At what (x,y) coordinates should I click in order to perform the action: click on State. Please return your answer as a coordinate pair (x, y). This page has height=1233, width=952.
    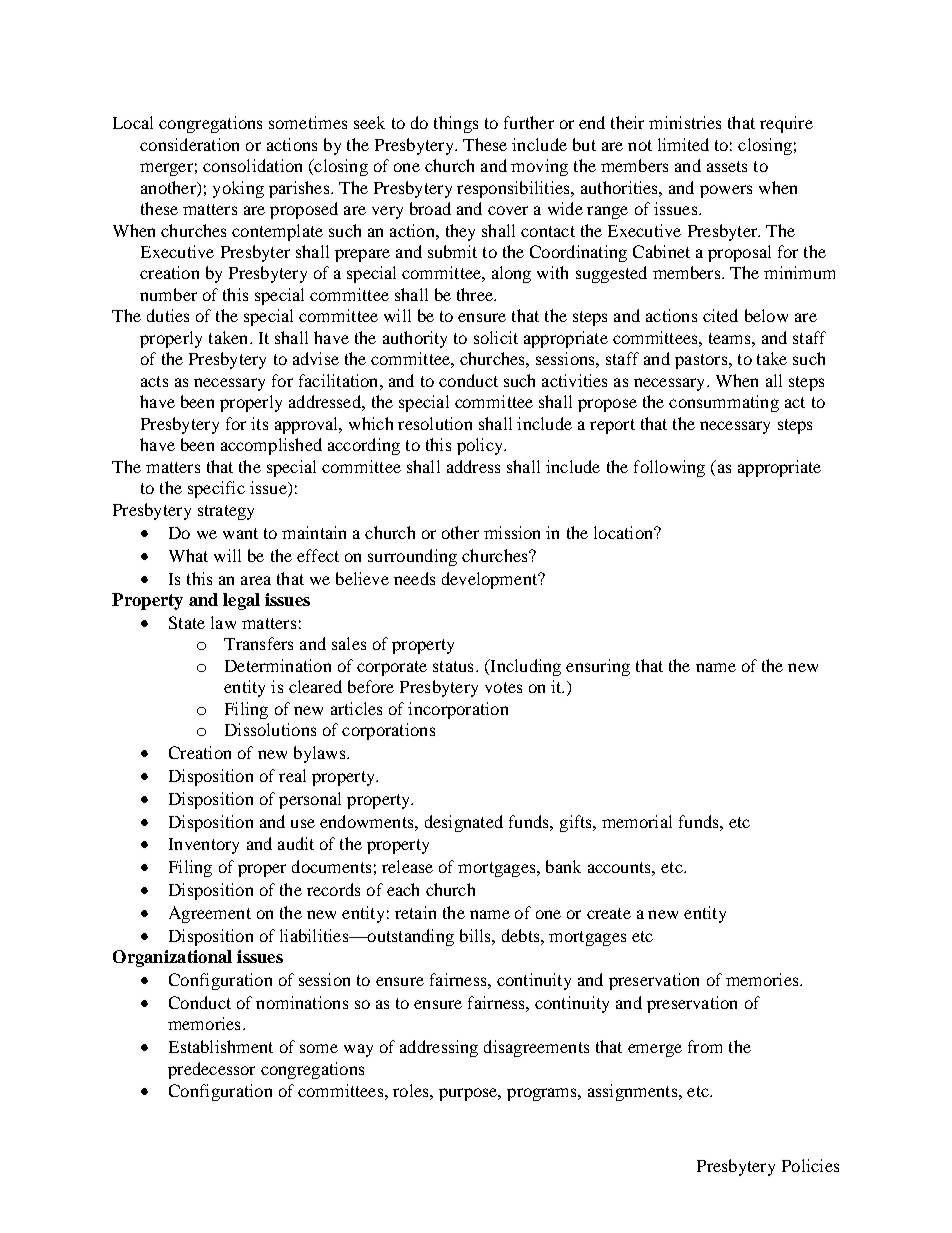
    Looking at the image, I should click on (187, 622).
